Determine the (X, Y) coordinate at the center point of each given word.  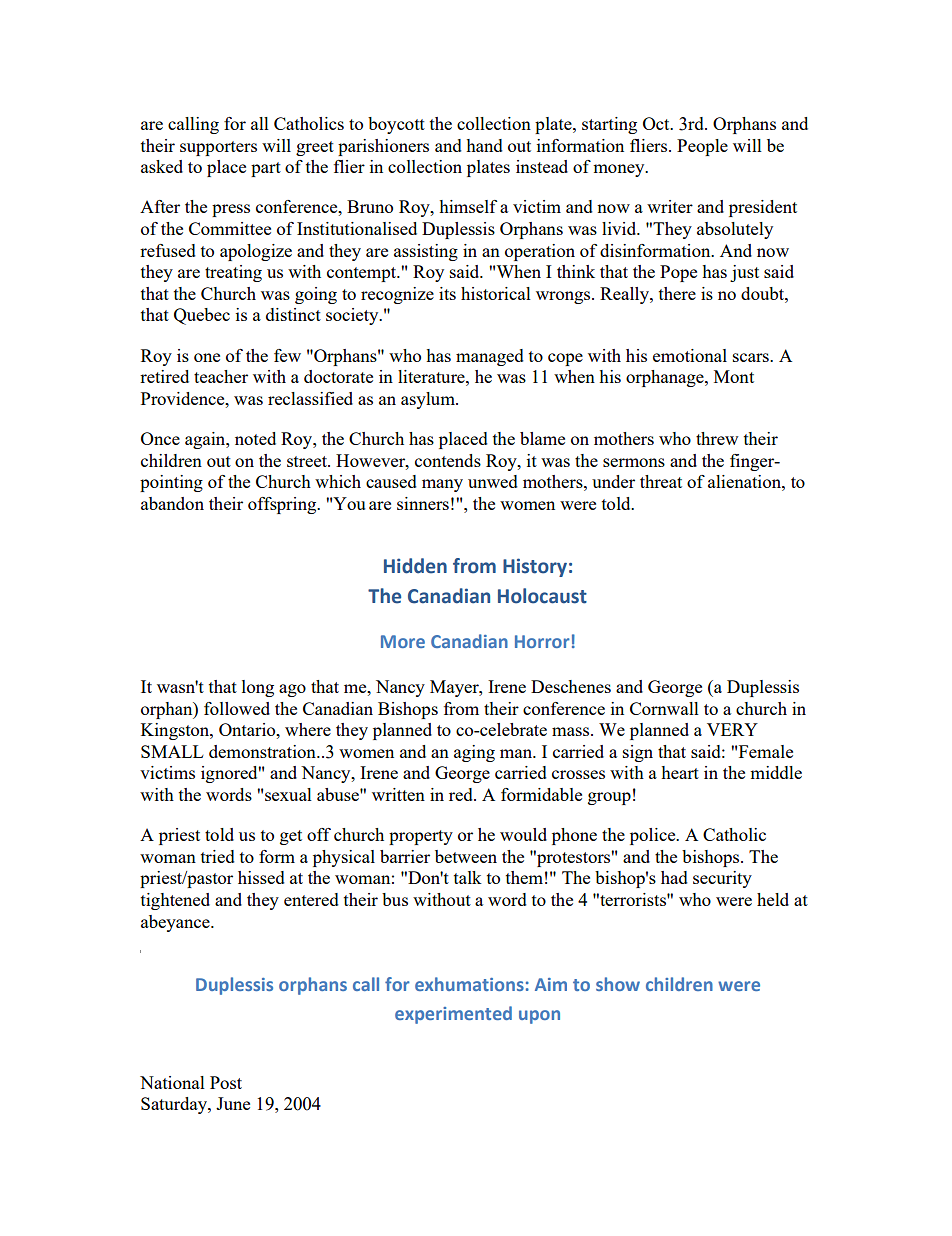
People (702, 147)
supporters (218, 148)
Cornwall (664, 708)
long (258, 688)
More (403, 641)
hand (484, 145)
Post (226, 1082)
